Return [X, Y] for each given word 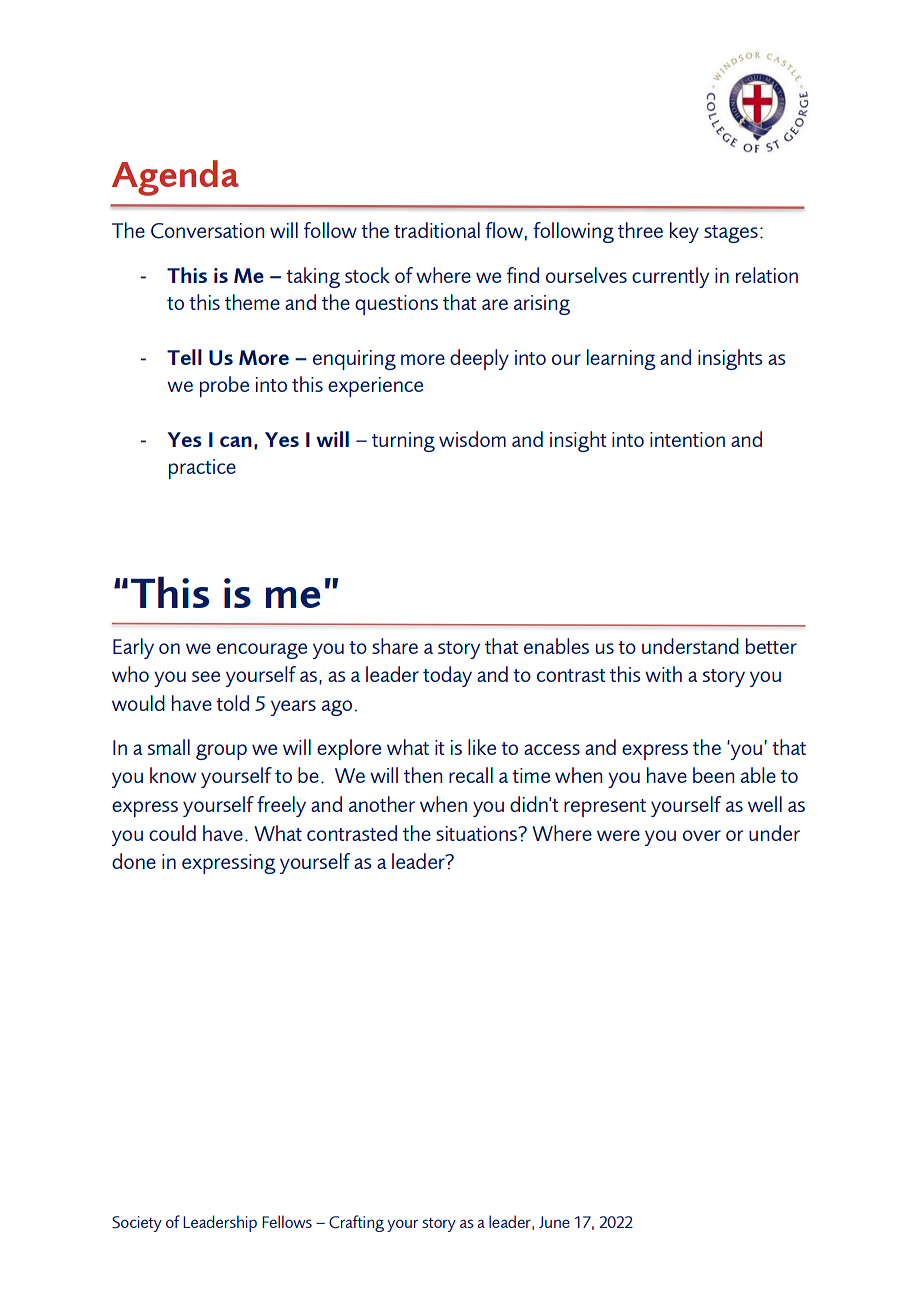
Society [137, 1224]
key [684, 232]
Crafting [356, 1223]
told [232, 703]
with [663, 674]
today [447, 676]
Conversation [207, 231]
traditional [437, 230]
